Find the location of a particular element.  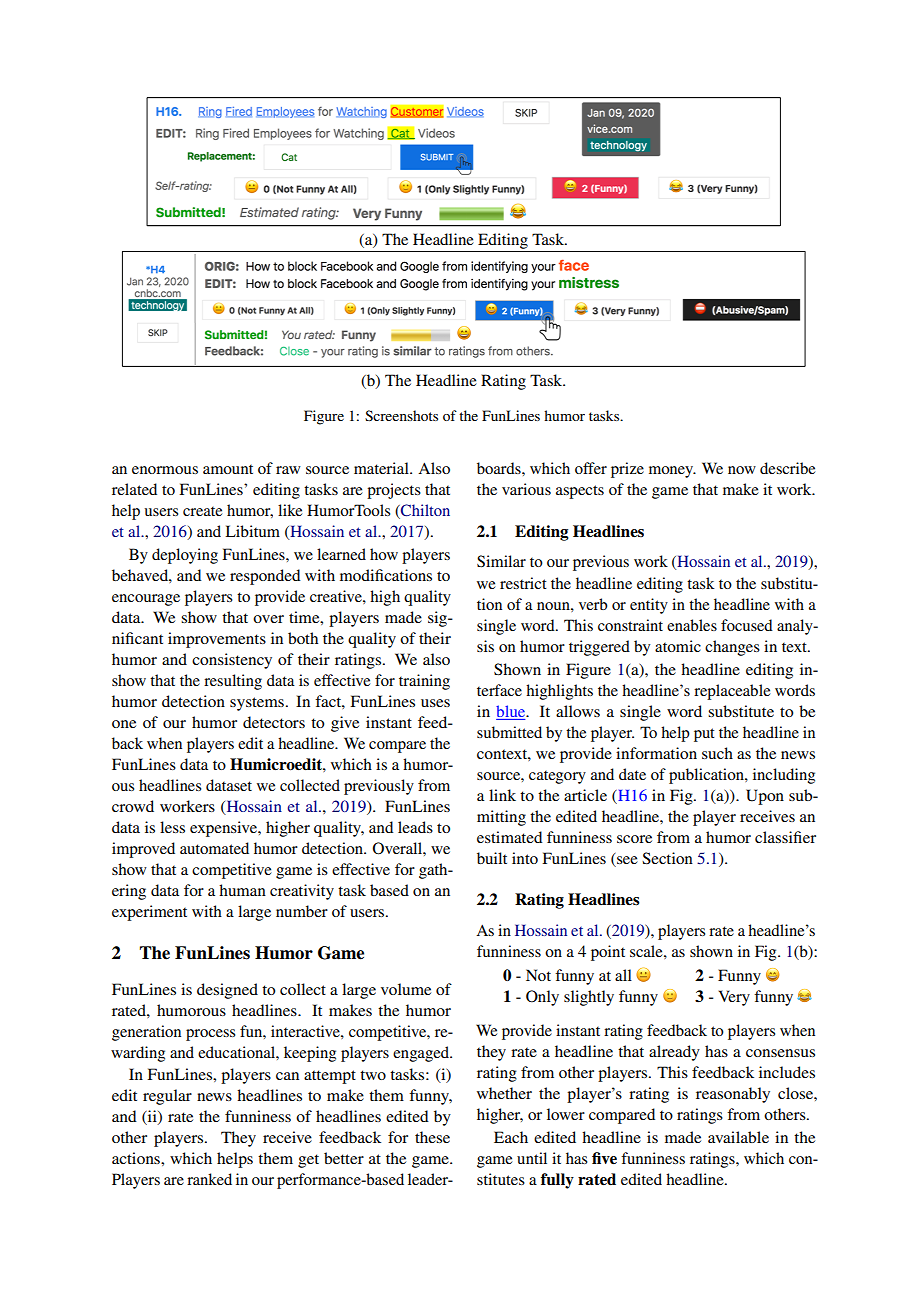

entity is located at coordinates (649, 606).
